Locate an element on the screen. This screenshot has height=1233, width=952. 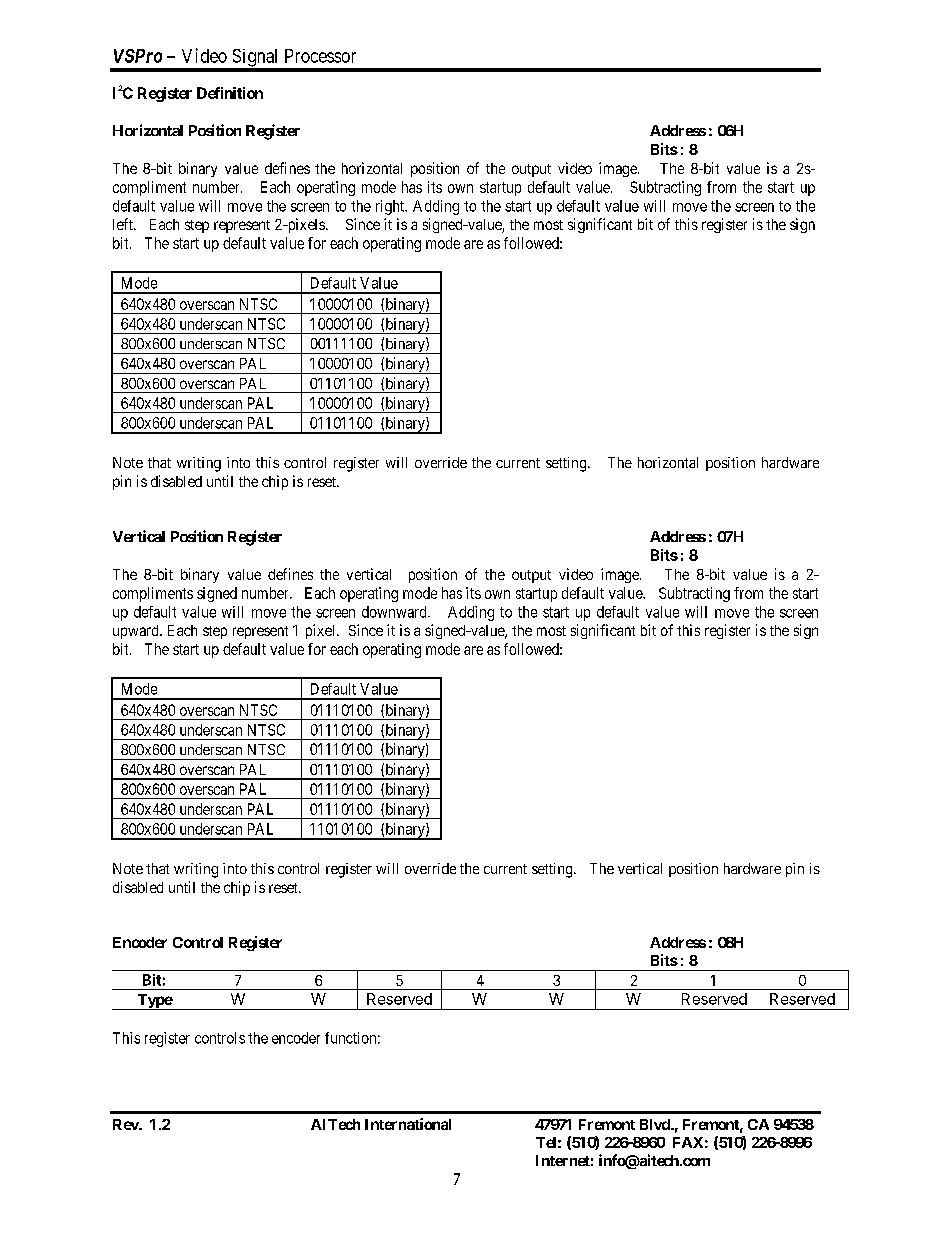
upward is located at coordinates (137, 632).
